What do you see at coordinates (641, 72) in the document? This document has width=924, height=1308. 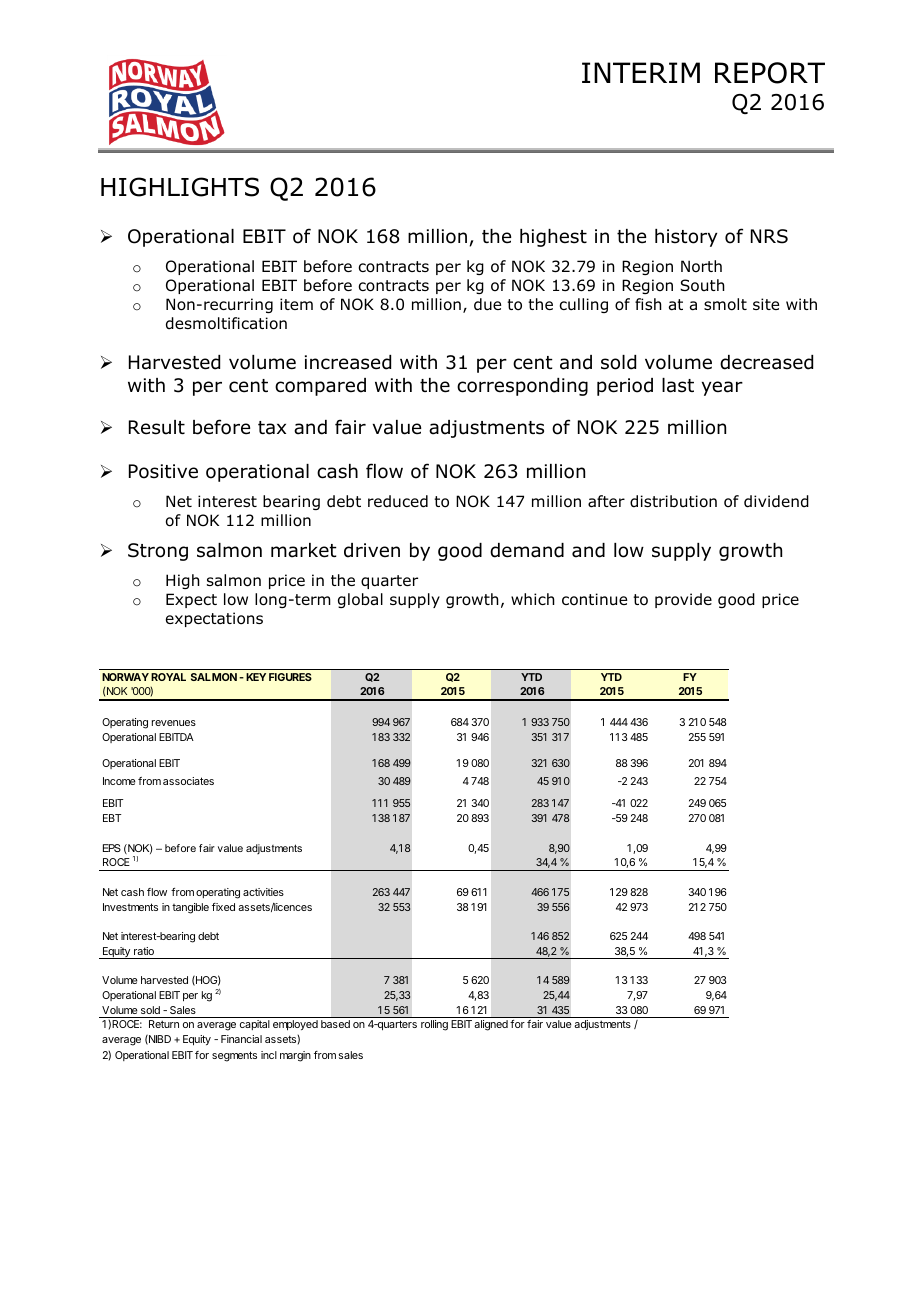 I see `INTERIM` at bounding box center [641, 72].
